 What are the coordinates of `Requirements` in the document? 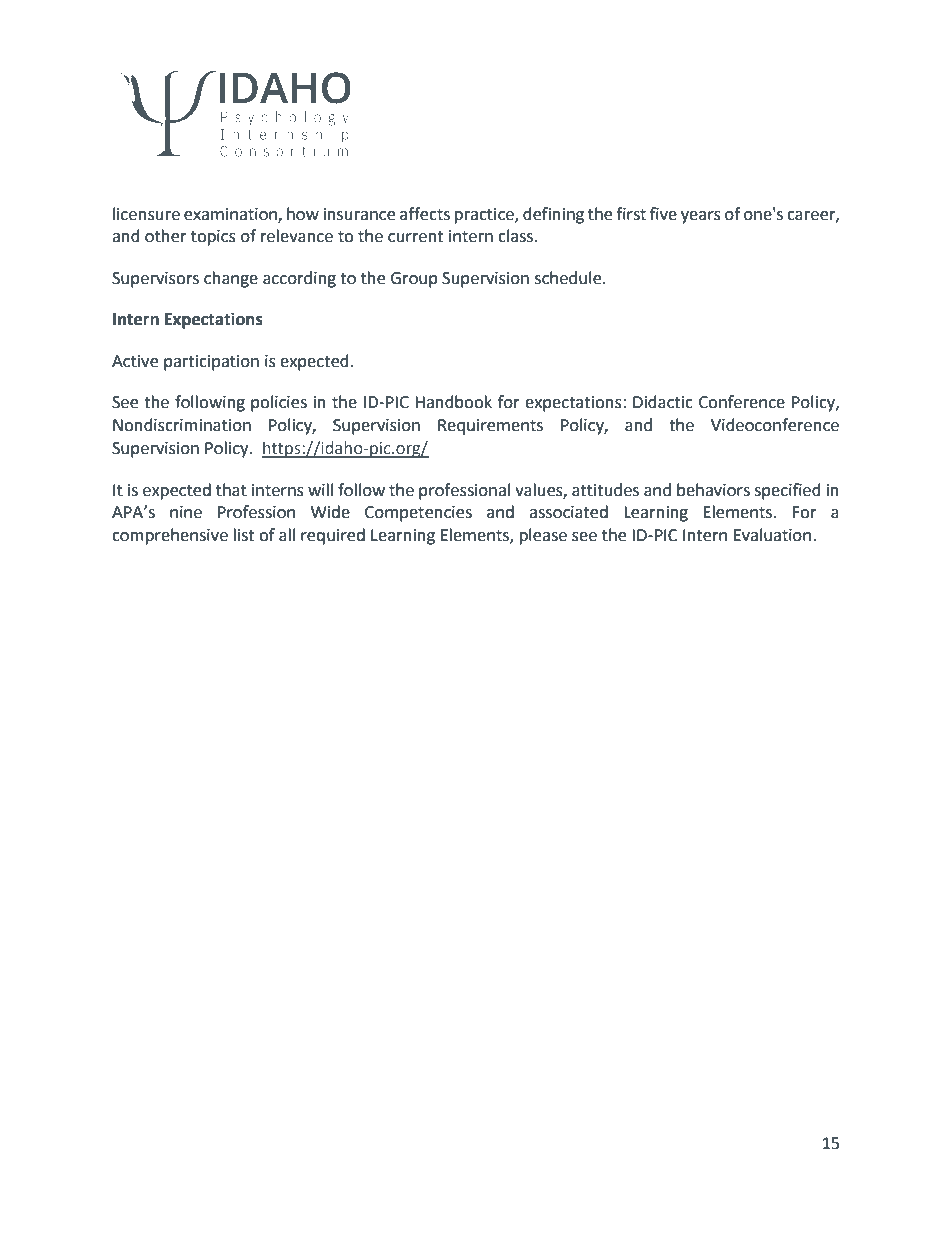 It's located at (490, 427).
